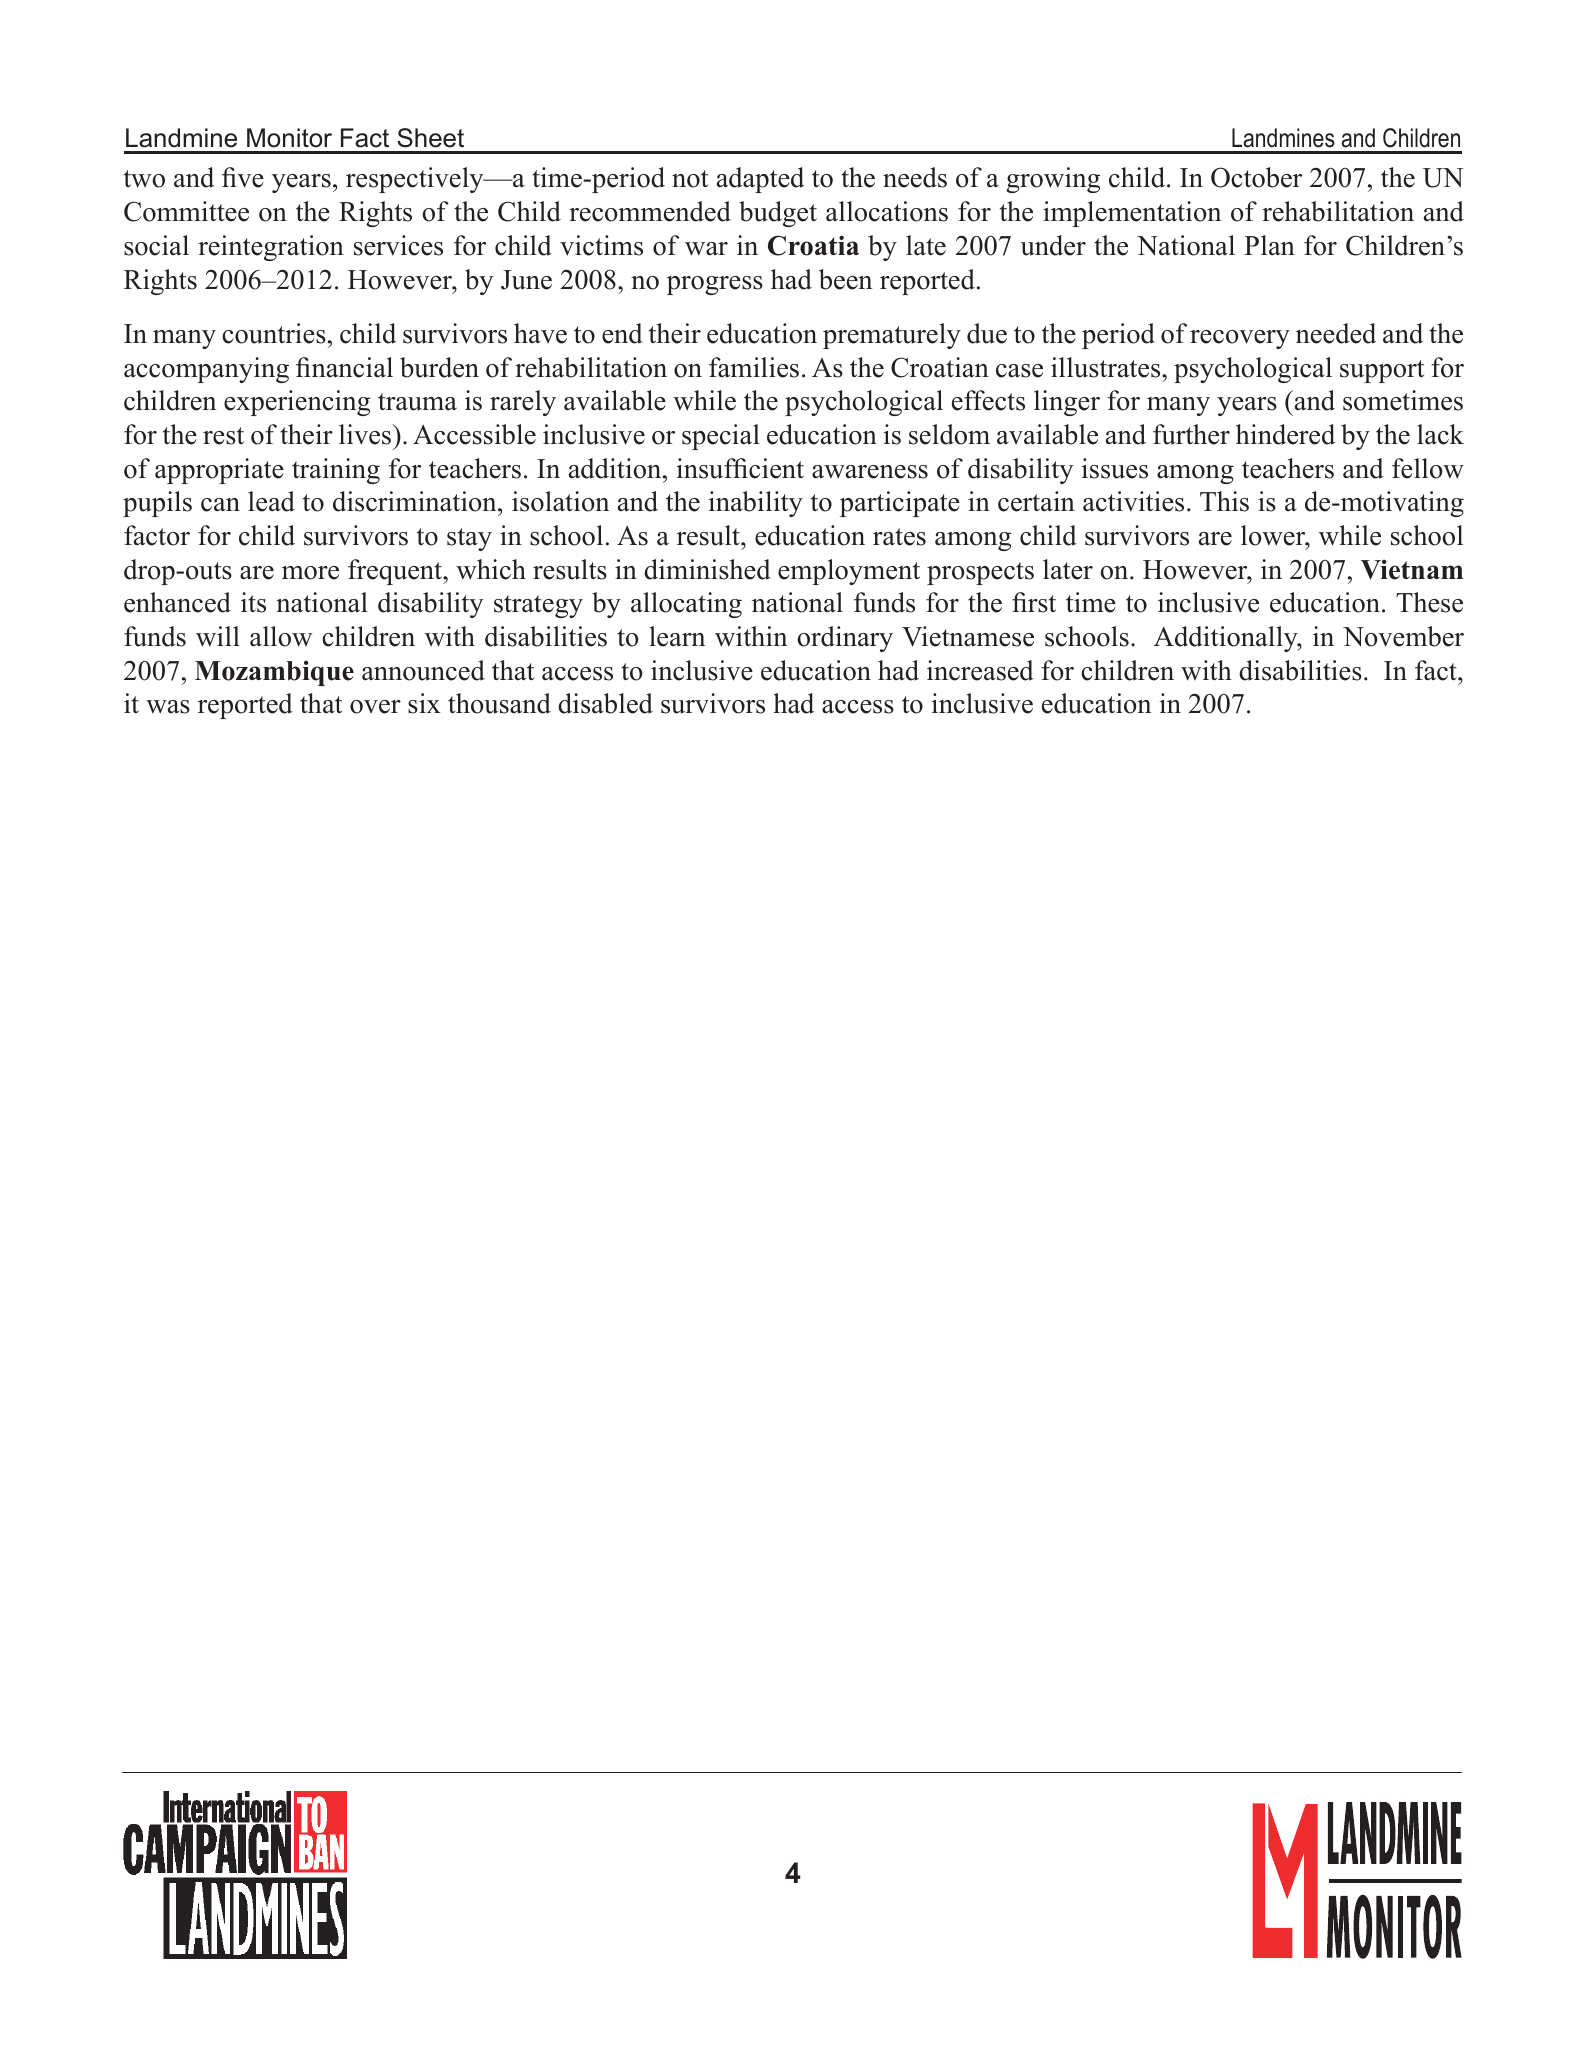 The height and width of the screenshot is (2052, 1586). I want to click on hindered, so click(1285, 434).
